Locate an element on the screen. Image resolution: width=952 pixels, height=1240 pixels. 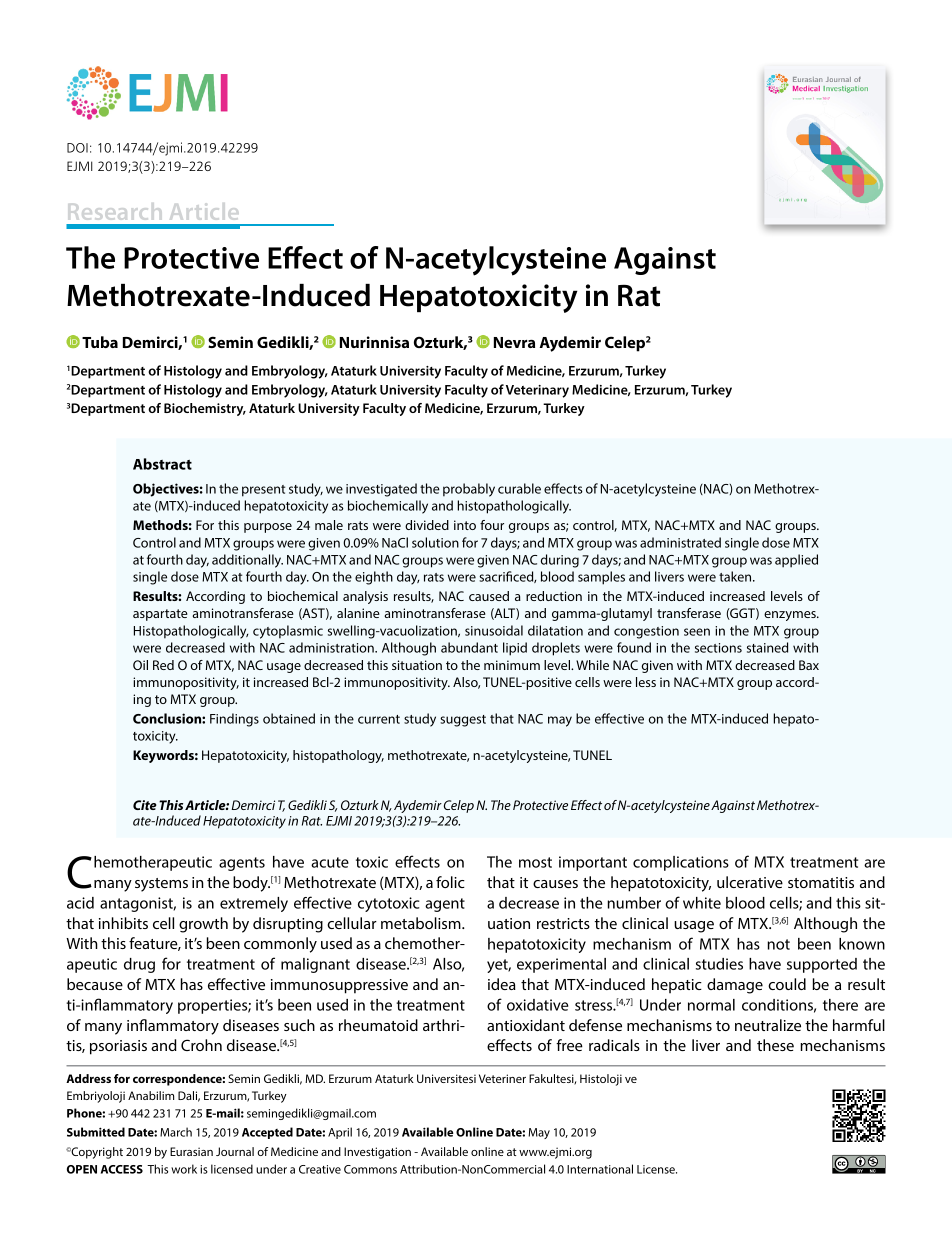
March is located at coordinates (176, 1132).
